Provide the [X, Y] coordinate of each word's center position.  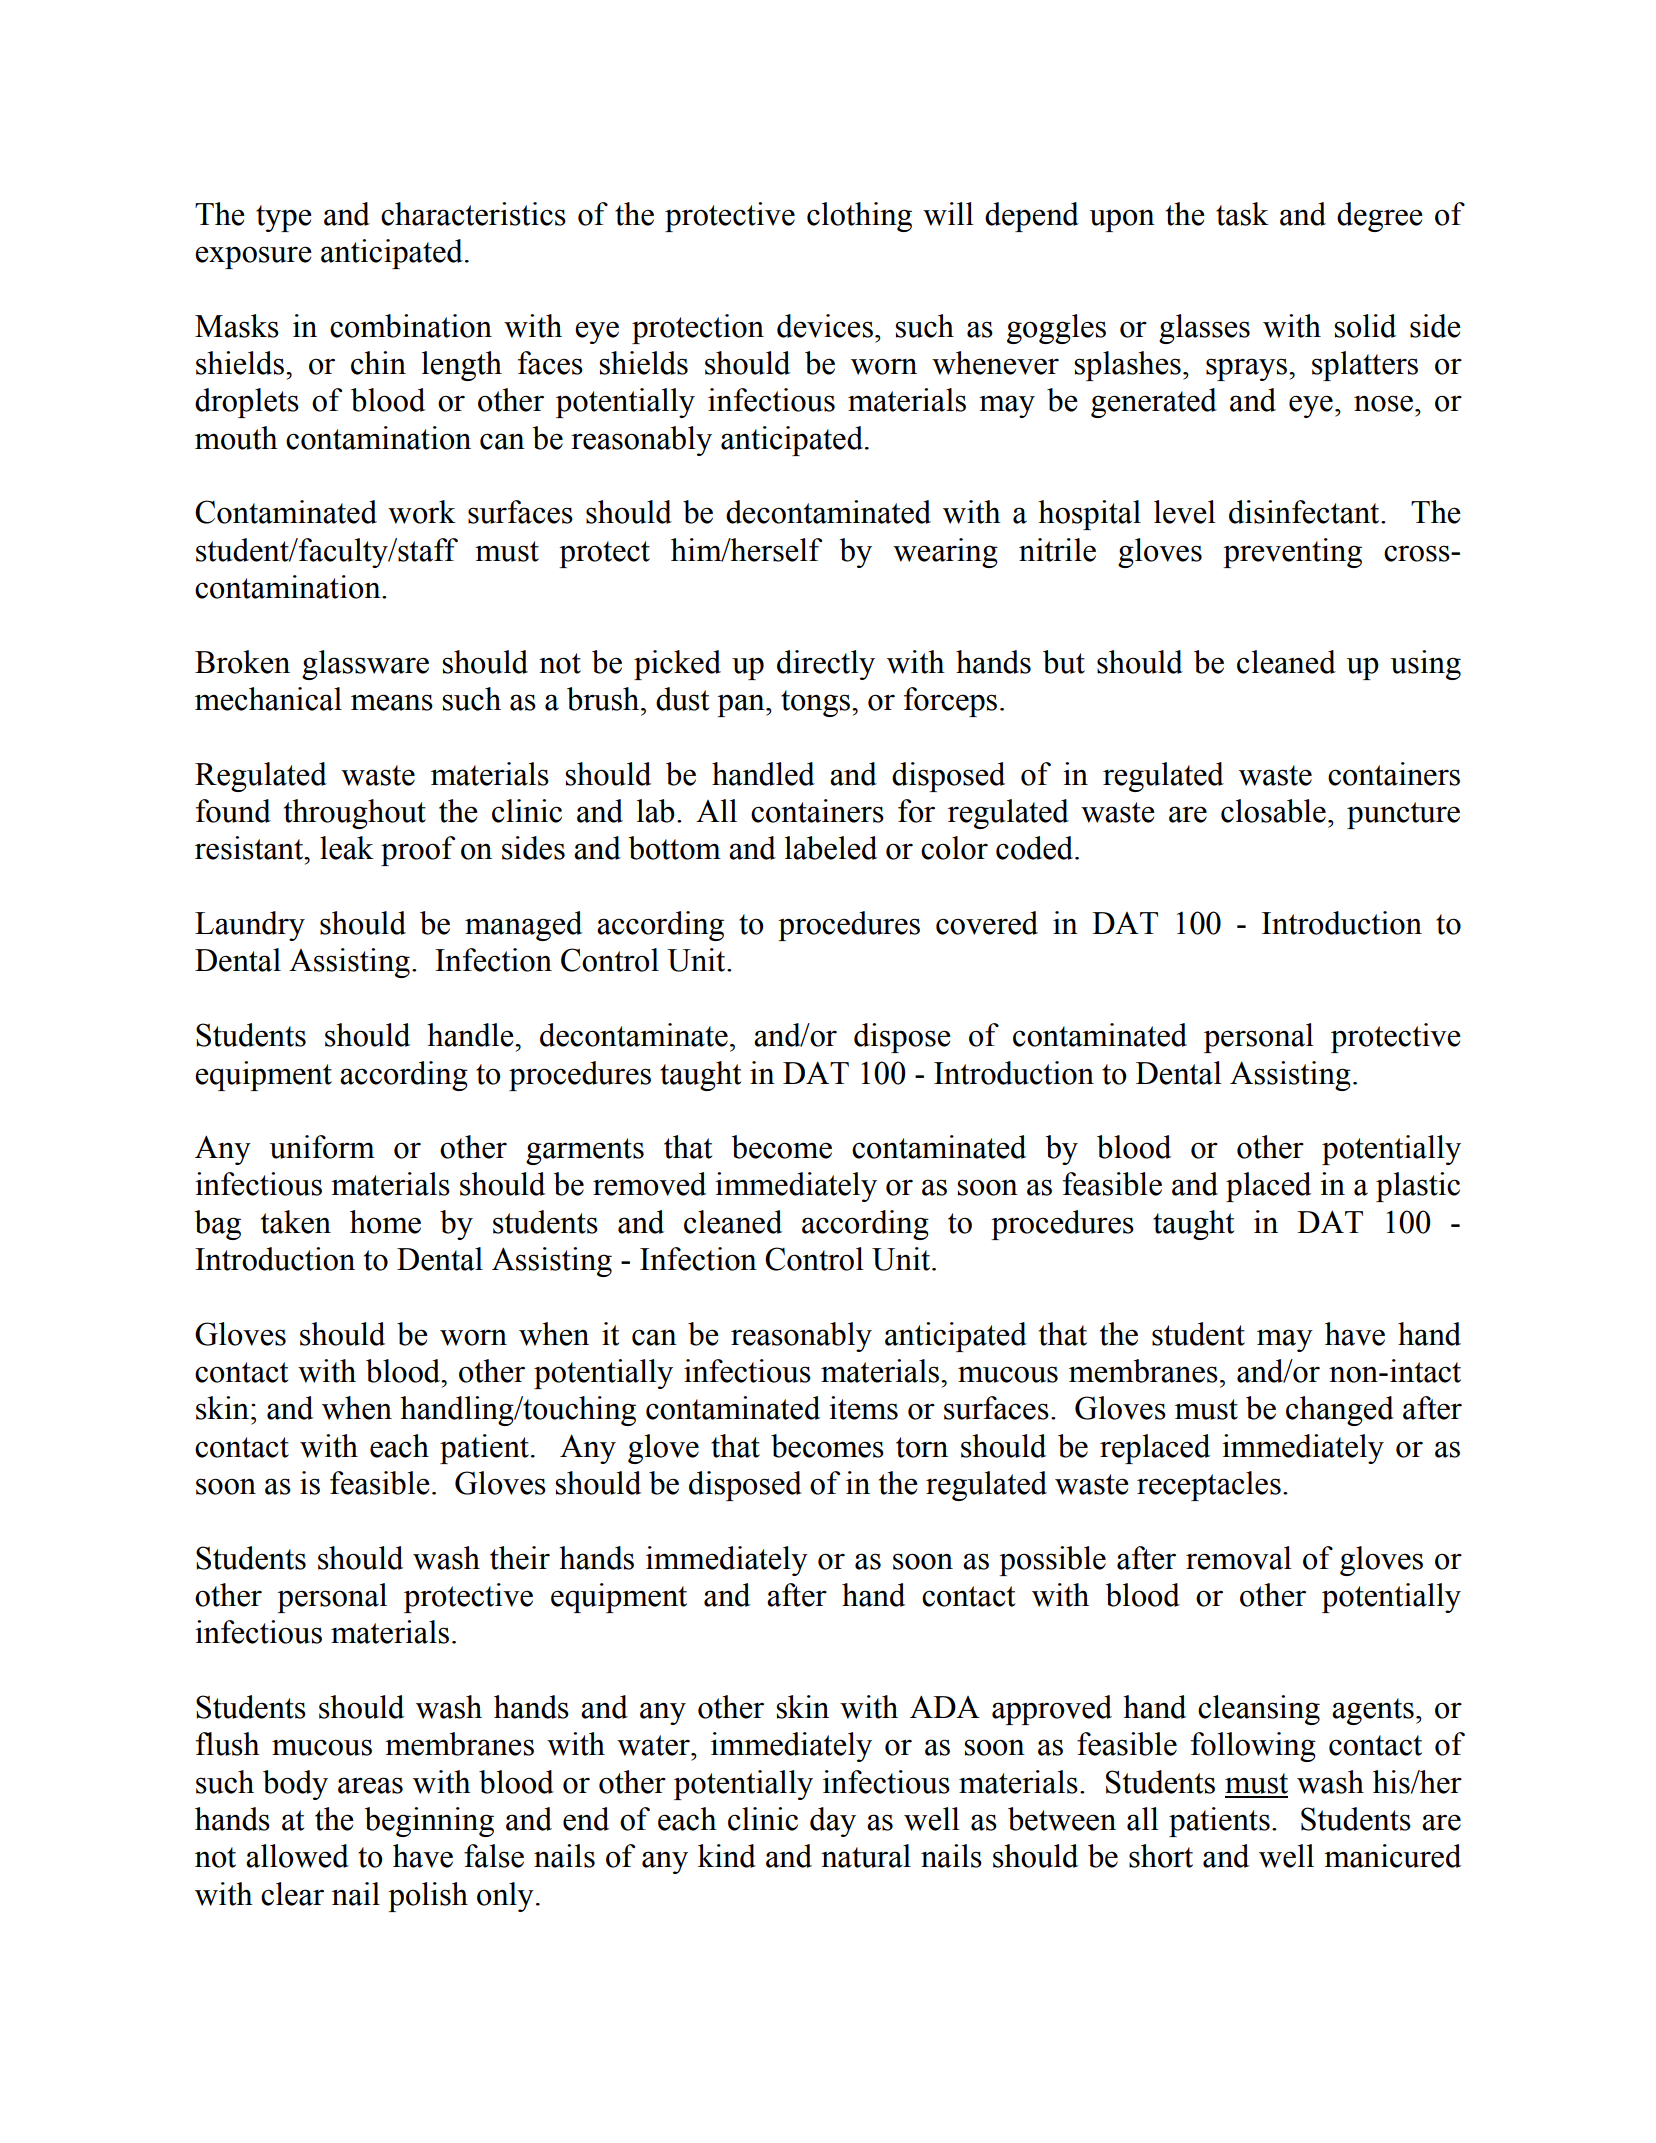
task [1242, 214]
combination [411, 326]
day [833, 1822]
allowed [297, 1856]
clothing [859, 217]
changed [1340, 1411]
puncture [1403, 815]
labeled [831, 848]
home [385, 1222]
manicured [1392, 1856]
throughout [355, 814]
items [863, 1408]
